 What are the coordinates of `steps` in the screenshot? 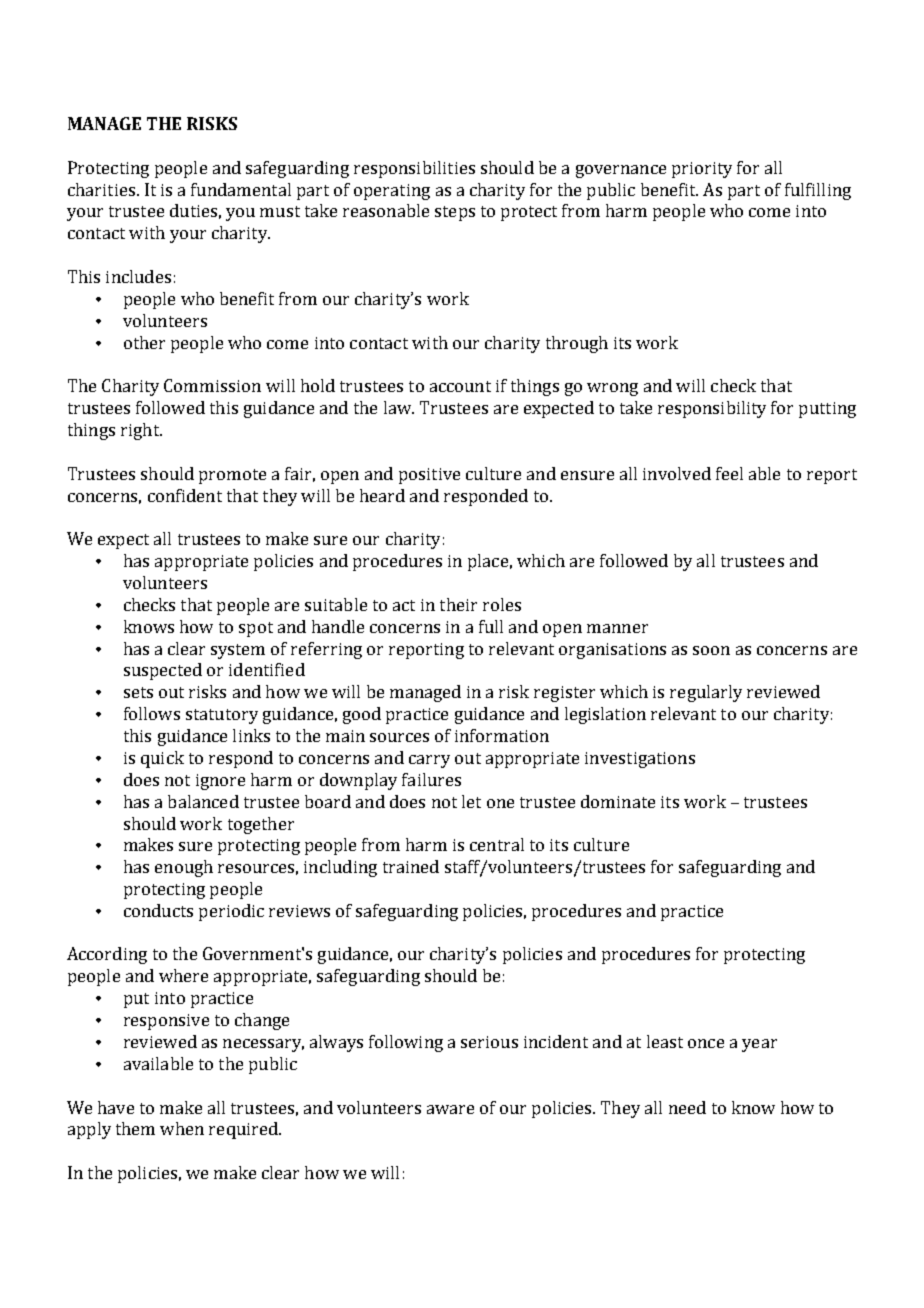 It's located at (455, 213).
